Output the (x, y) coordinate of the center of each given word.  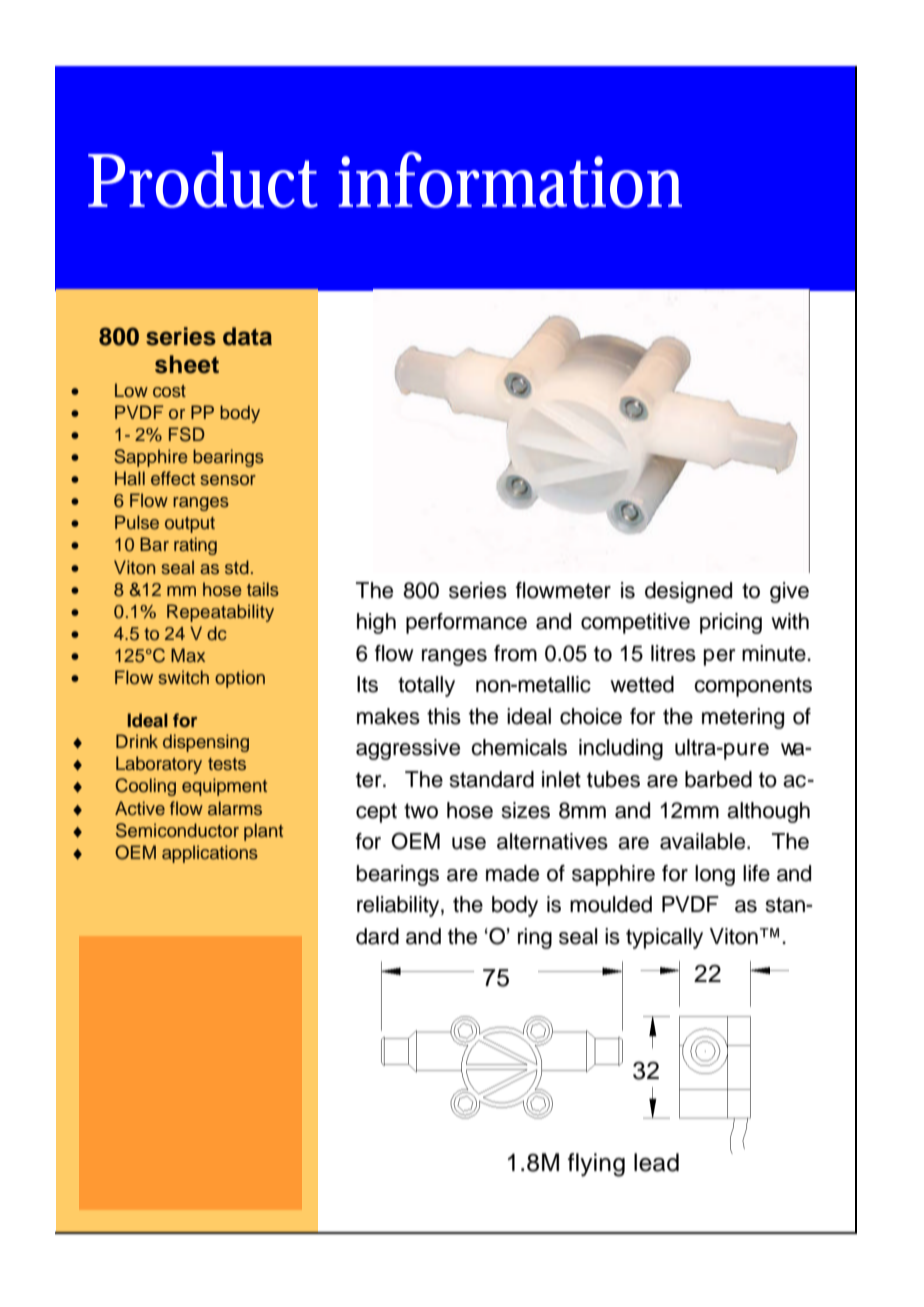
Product (203, 180)
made (512, 873)
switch (183, 677)
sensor (228, 480)
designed (688, 592)
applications (210, 854)
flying (596, 1165)
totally (426, 686)
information (510, 180)
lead (656, 1162)
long (715, 875)
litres (673, 653)
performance (466, 623)
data (247, 336)
